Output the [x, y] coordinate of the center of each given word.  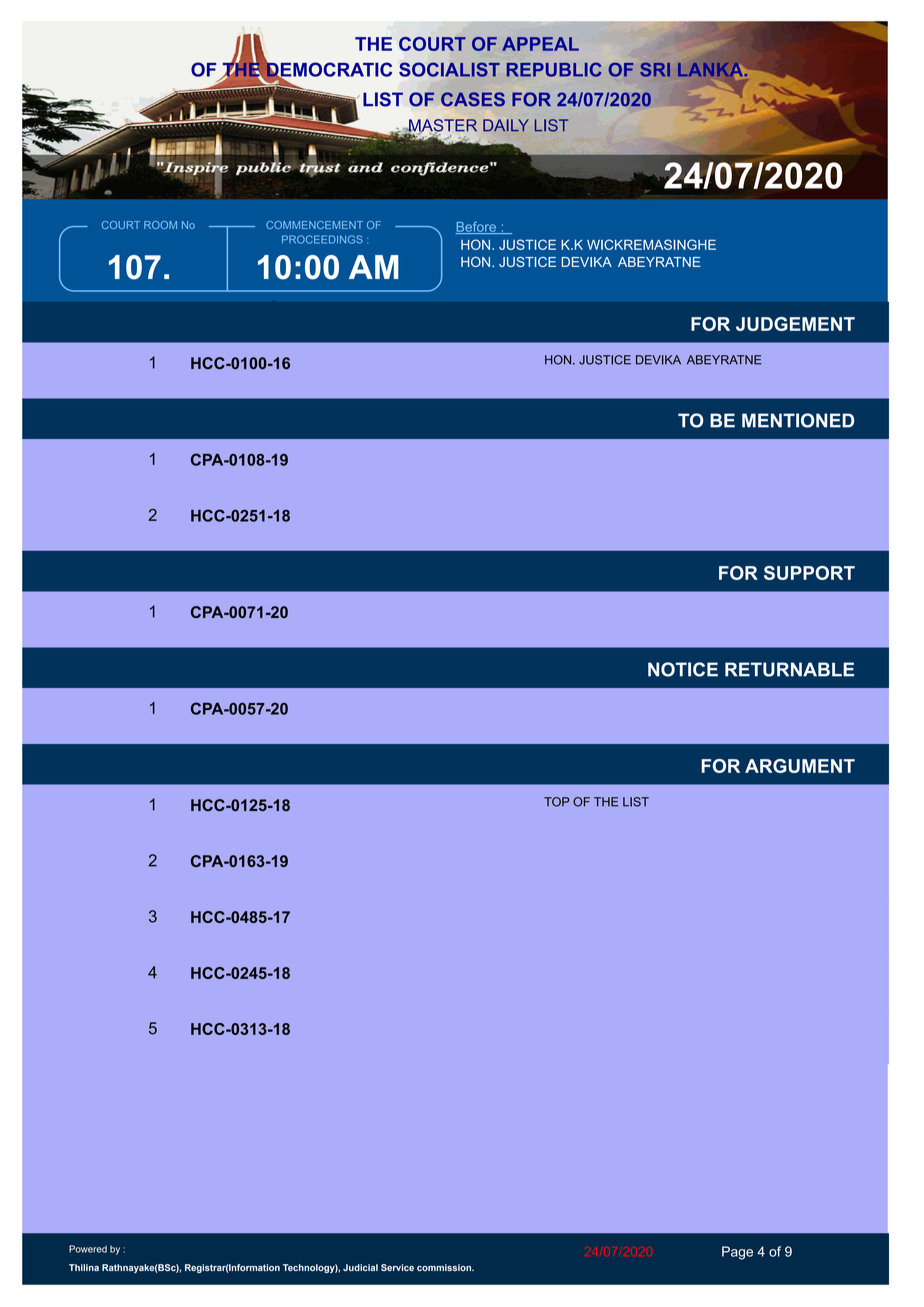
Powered [88, 1249]
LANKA [712, 69]
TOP [556, 802]
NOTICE [683, 669]
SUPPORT [809, 573]
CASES [473, 99]
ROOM [160, 225]
